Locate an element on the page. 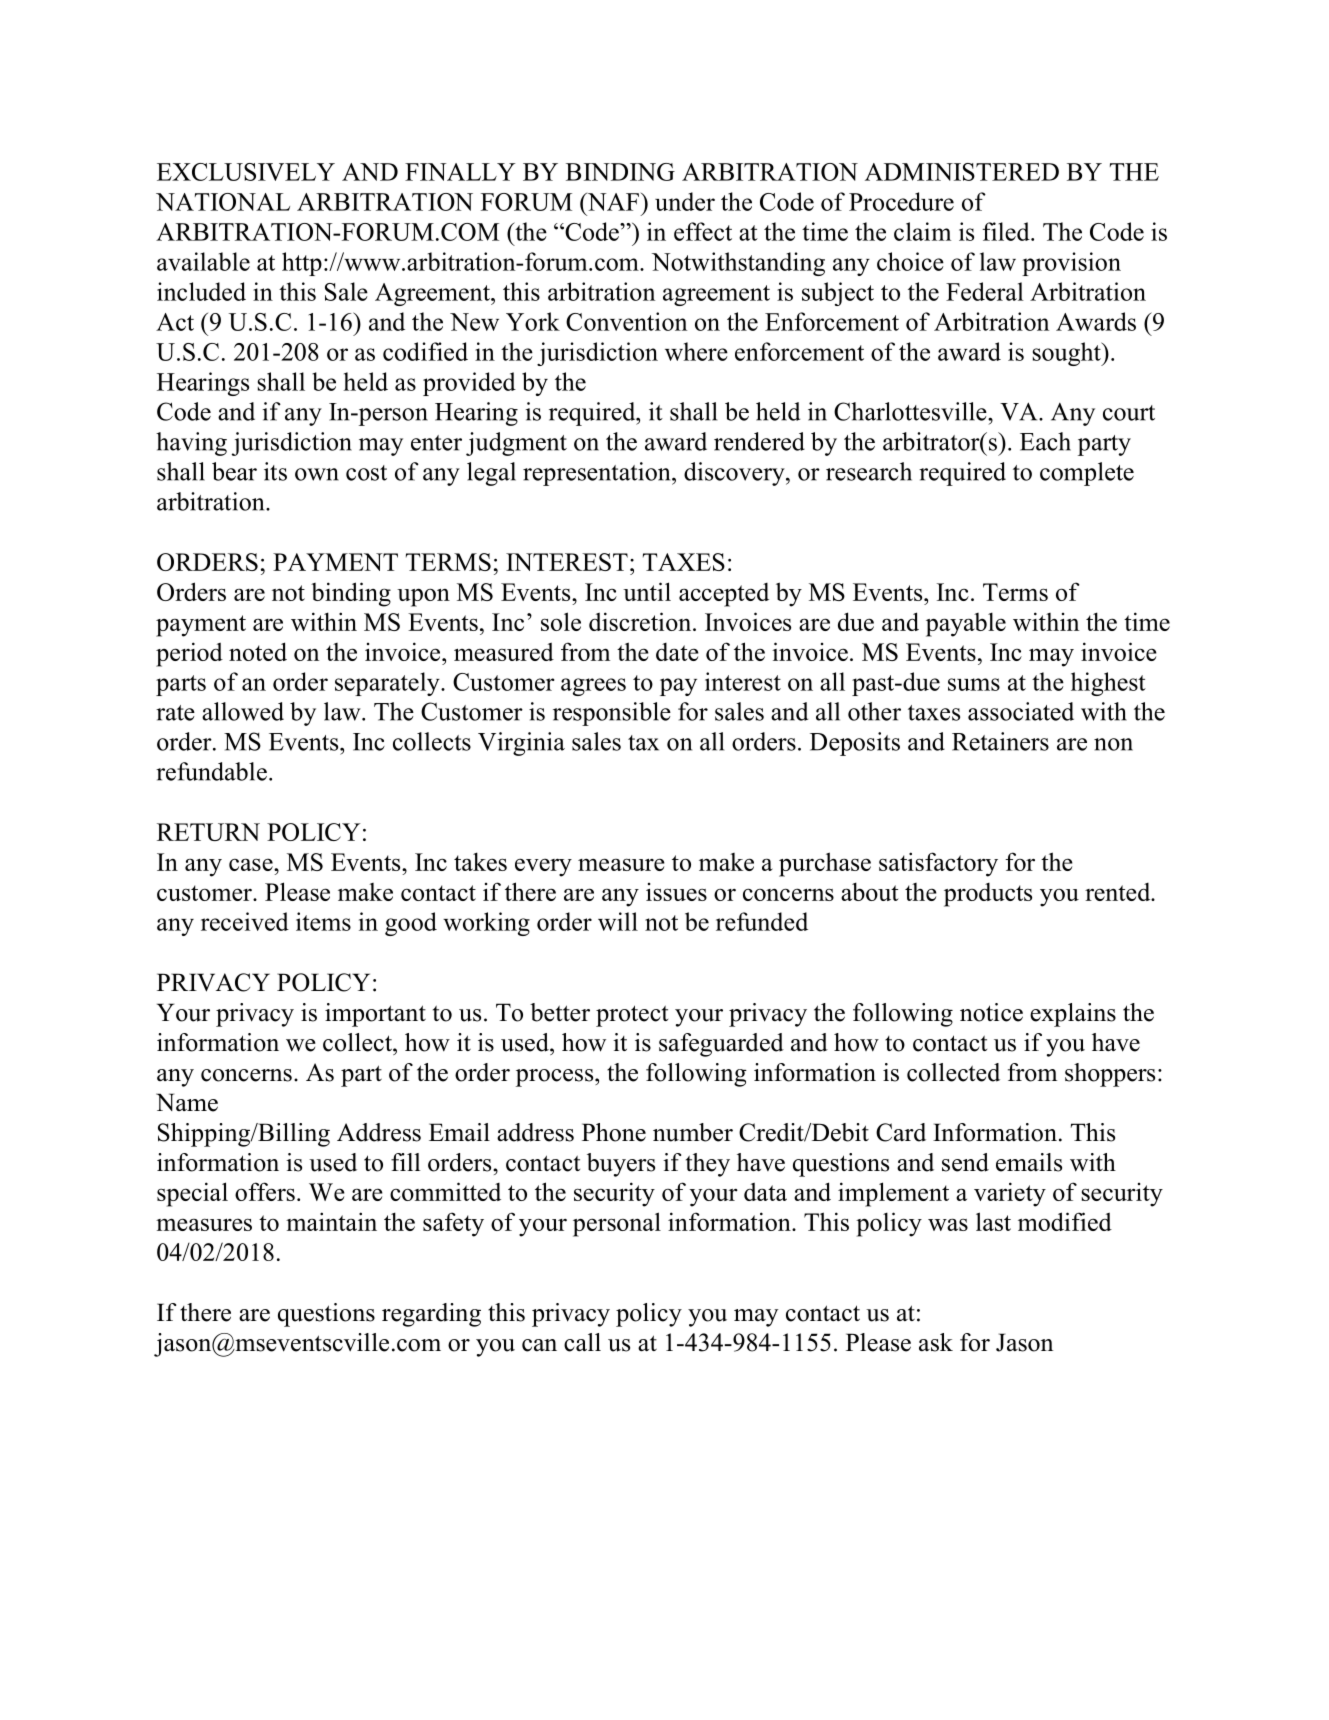 Image resolution: width=1329 pixels, height=1720 pixels. ask is located at coordinates (936, 1342).
